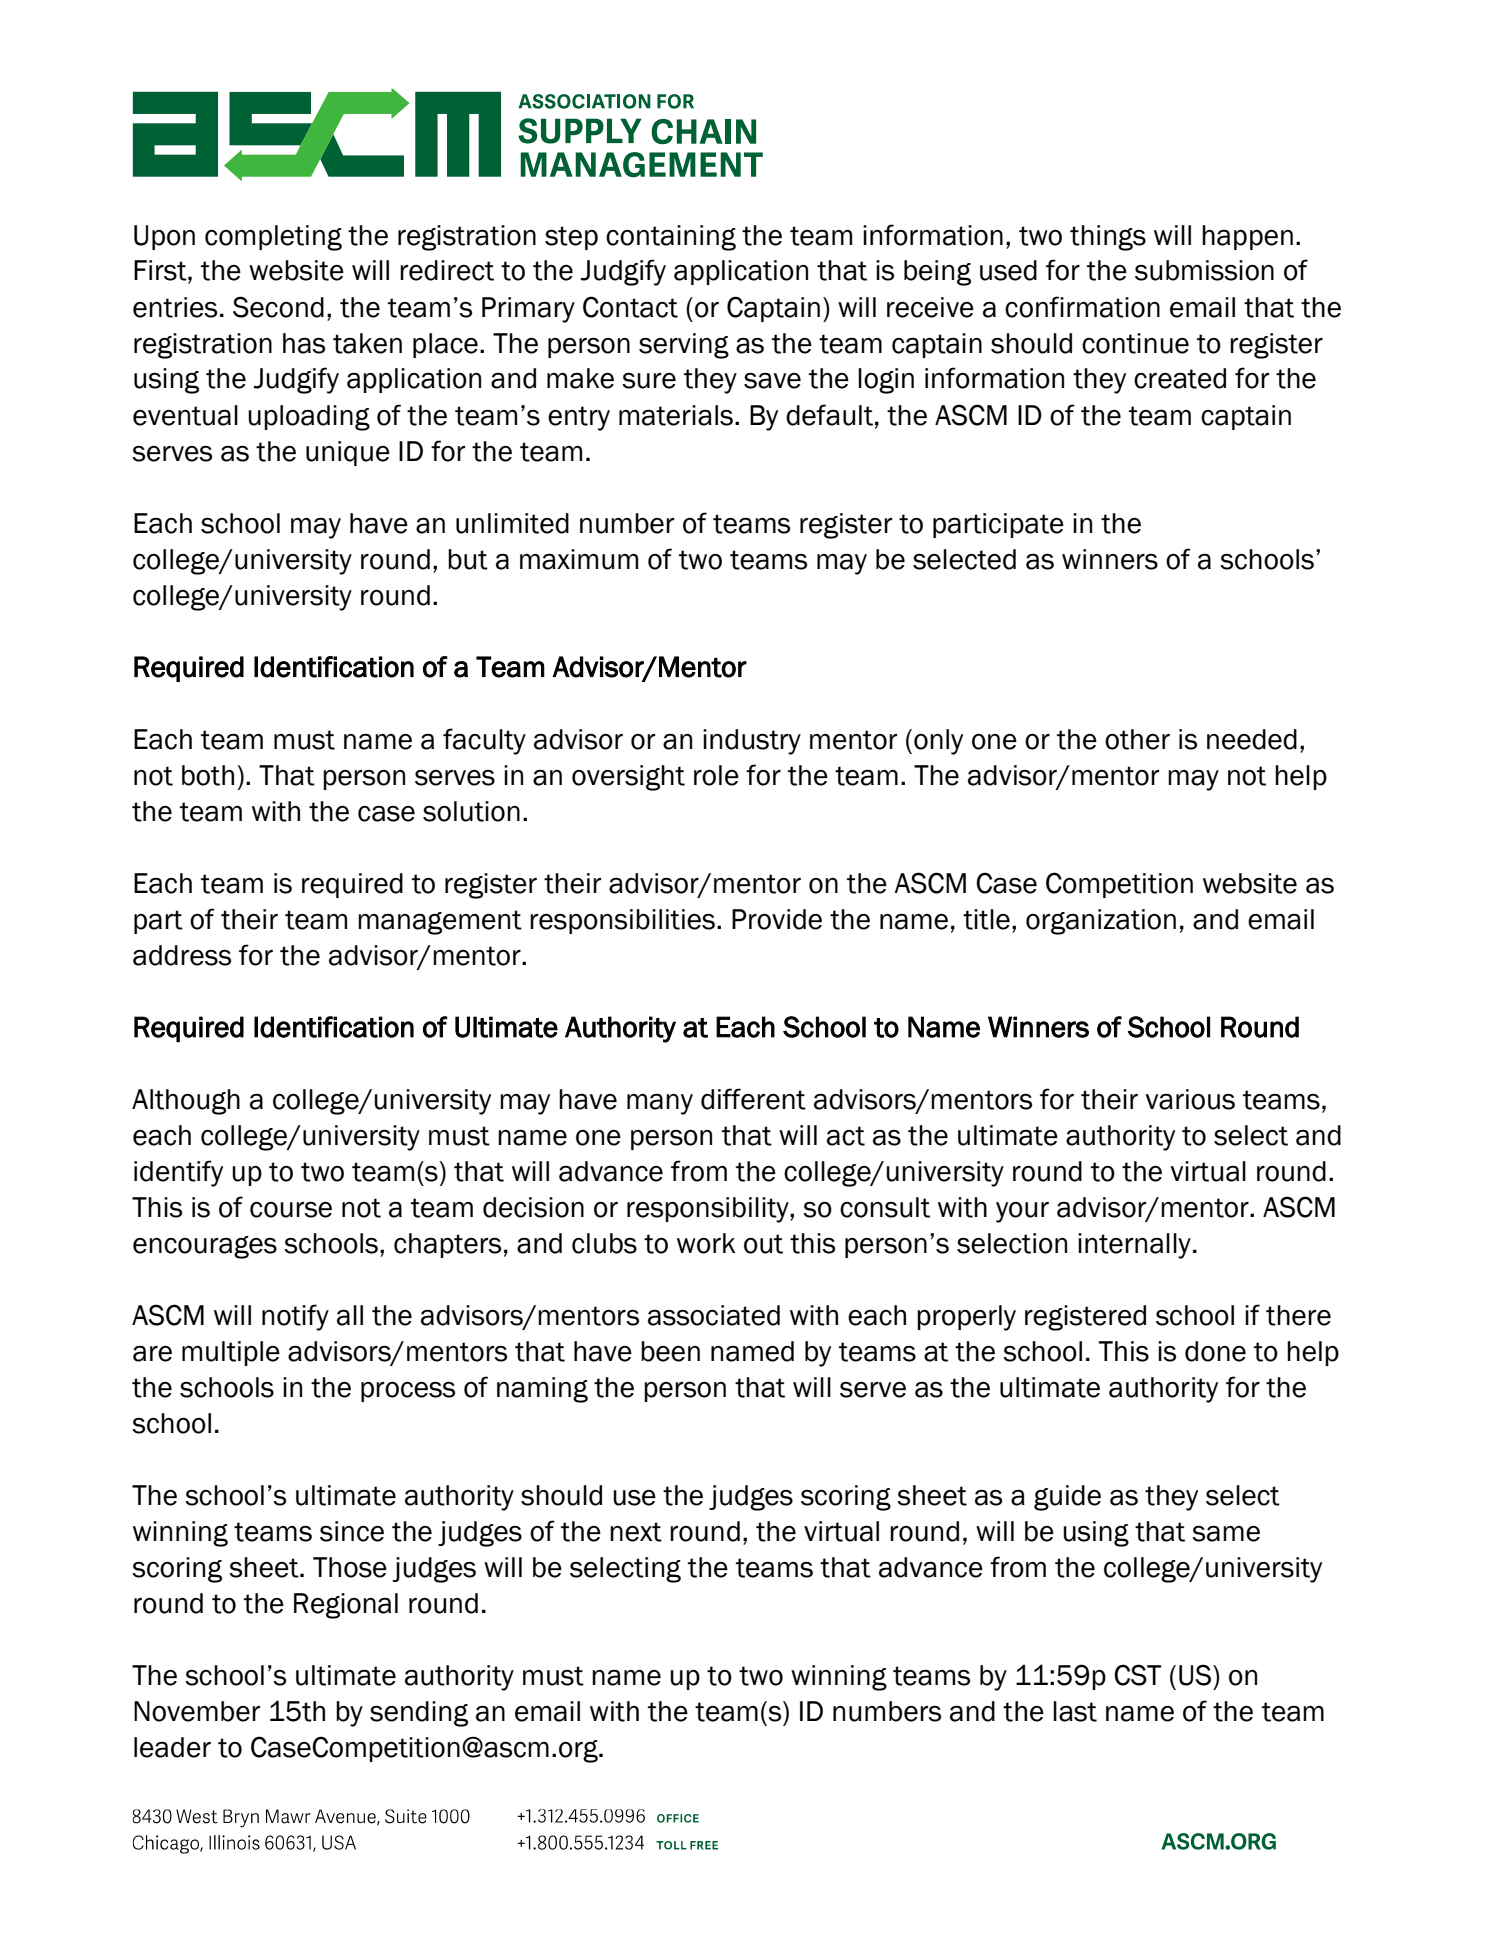  Describe the element at coordinates (1137, 1675) in the image. I see `CST` at that location.
